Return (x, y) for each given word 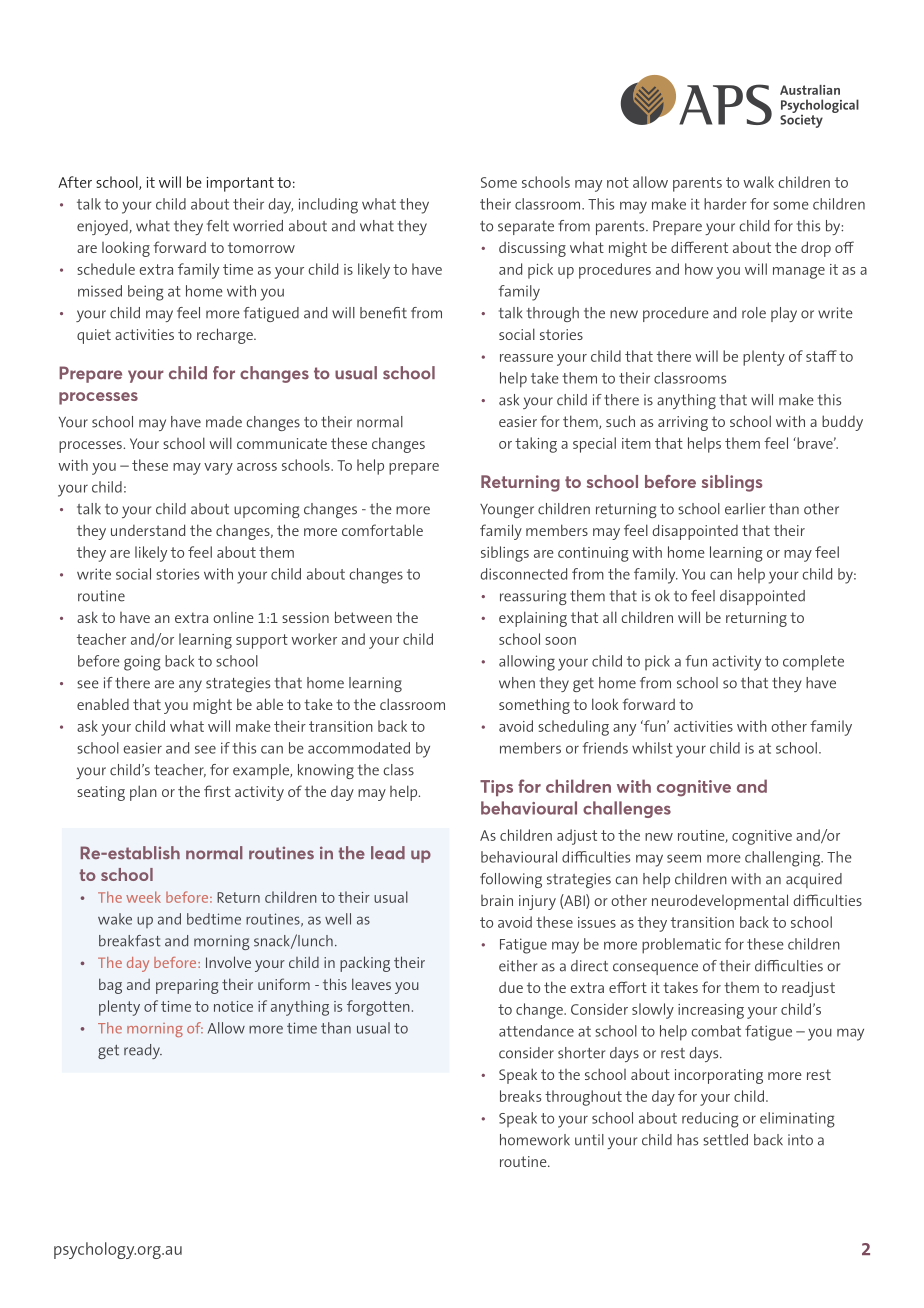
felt (218, 226)
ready (143, 1051)
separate (526, 228)
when (517, 683)
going (142, 663)
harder (725, 204)
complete (813, 663)
